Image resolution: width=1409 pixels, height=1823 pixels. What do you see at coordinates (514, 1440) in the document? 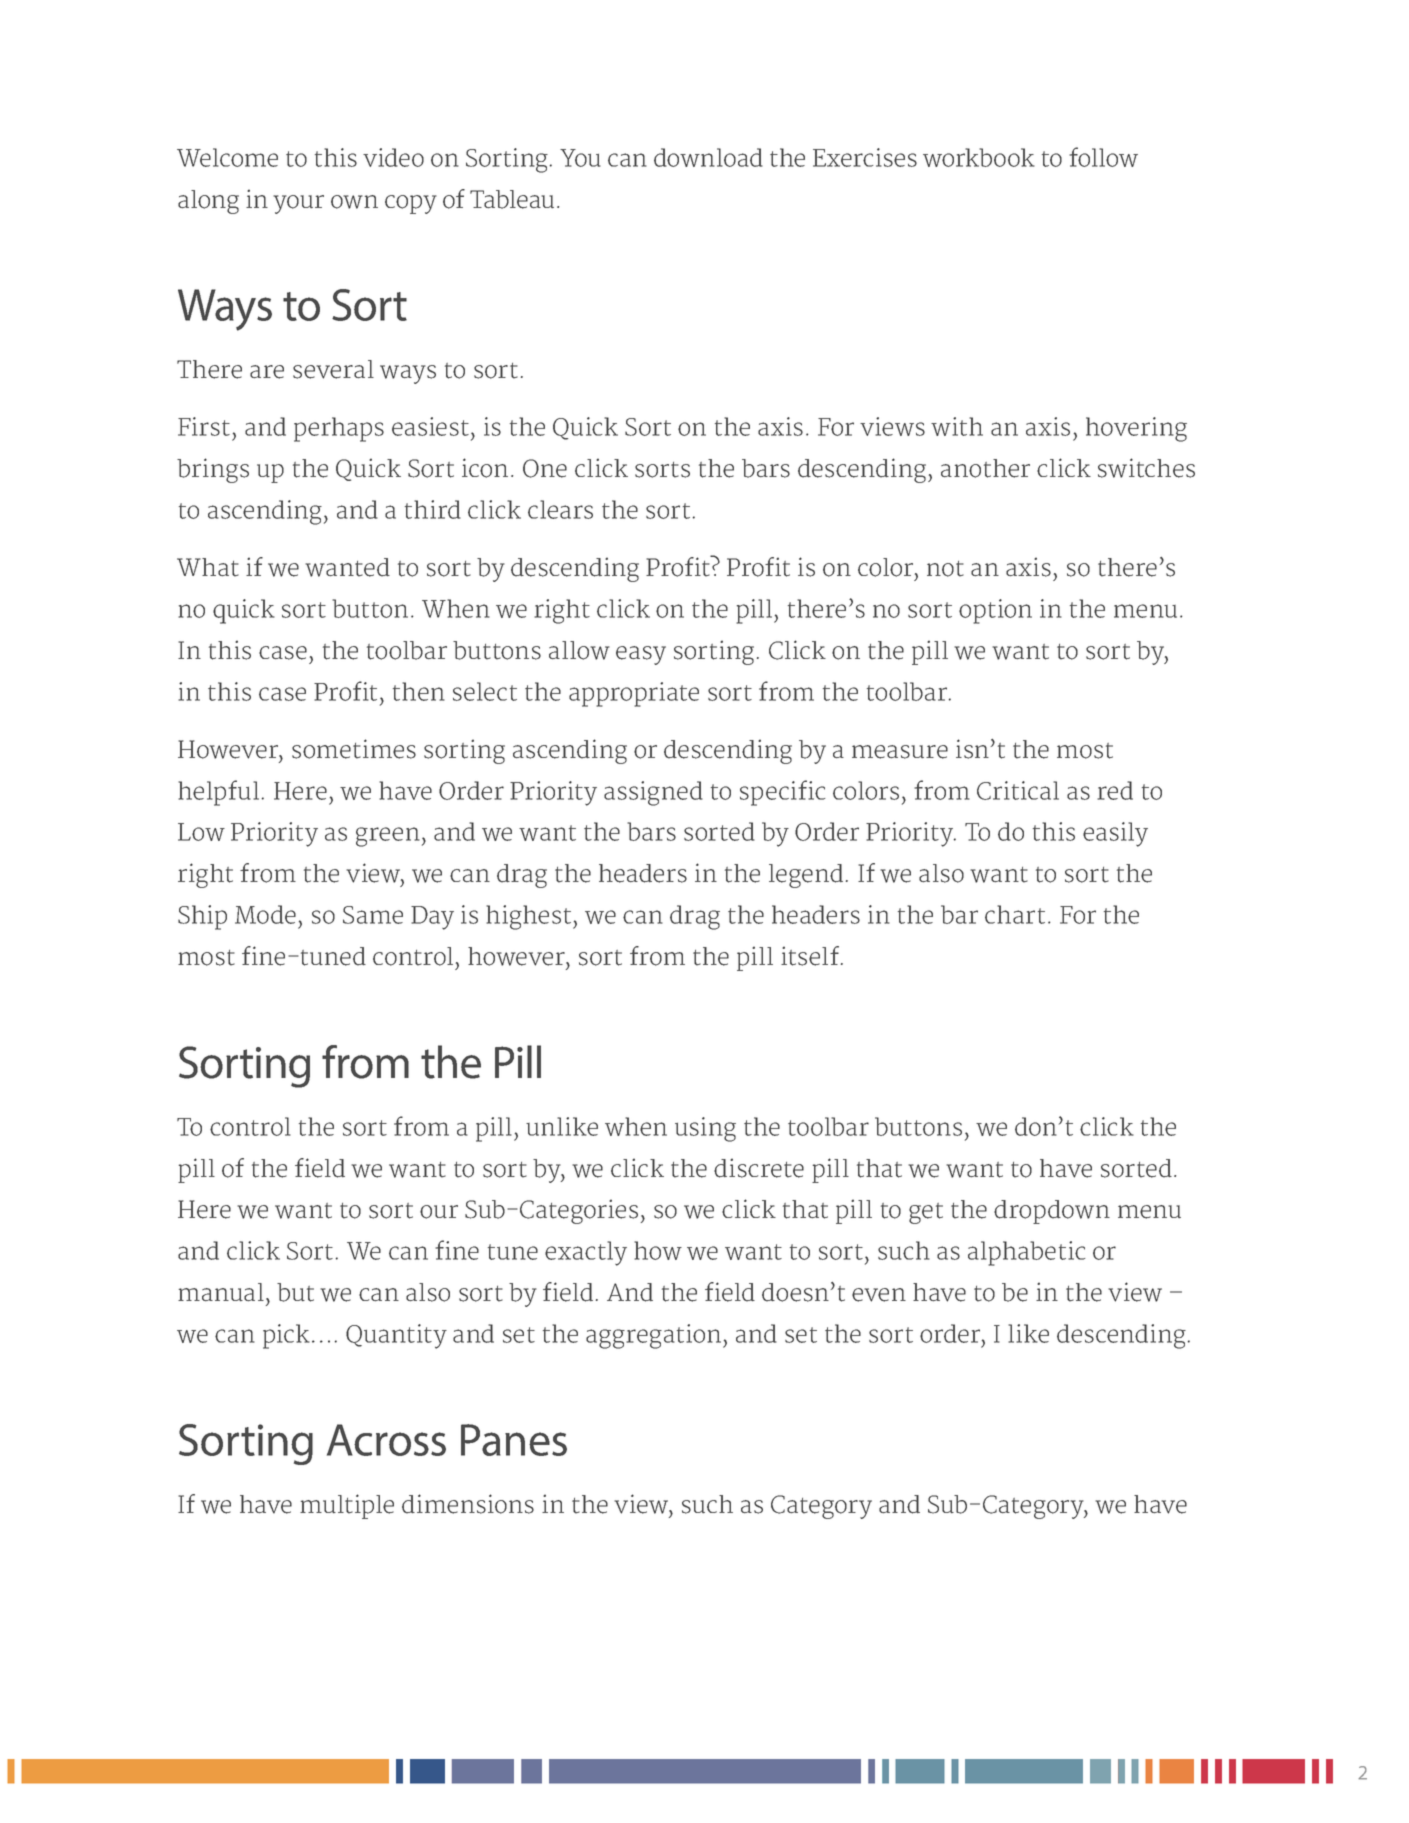
I see `Panes` at bounding box center [514, 1440].
